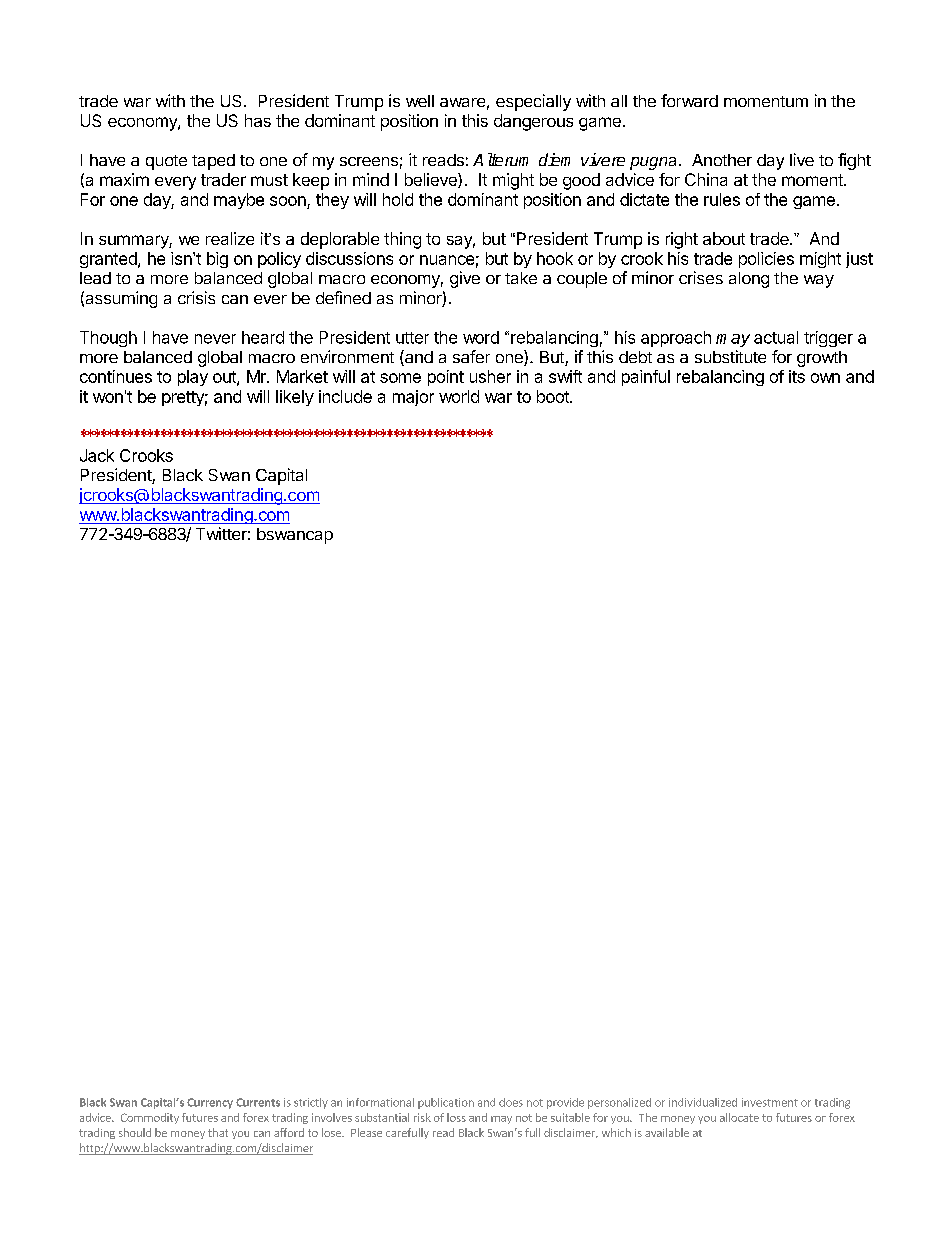 This screenshot has height=1233, width=952. What do you see at coordinates (166, 162) in the screenshot?
I see `quote` at bounding box center [166, 162].
